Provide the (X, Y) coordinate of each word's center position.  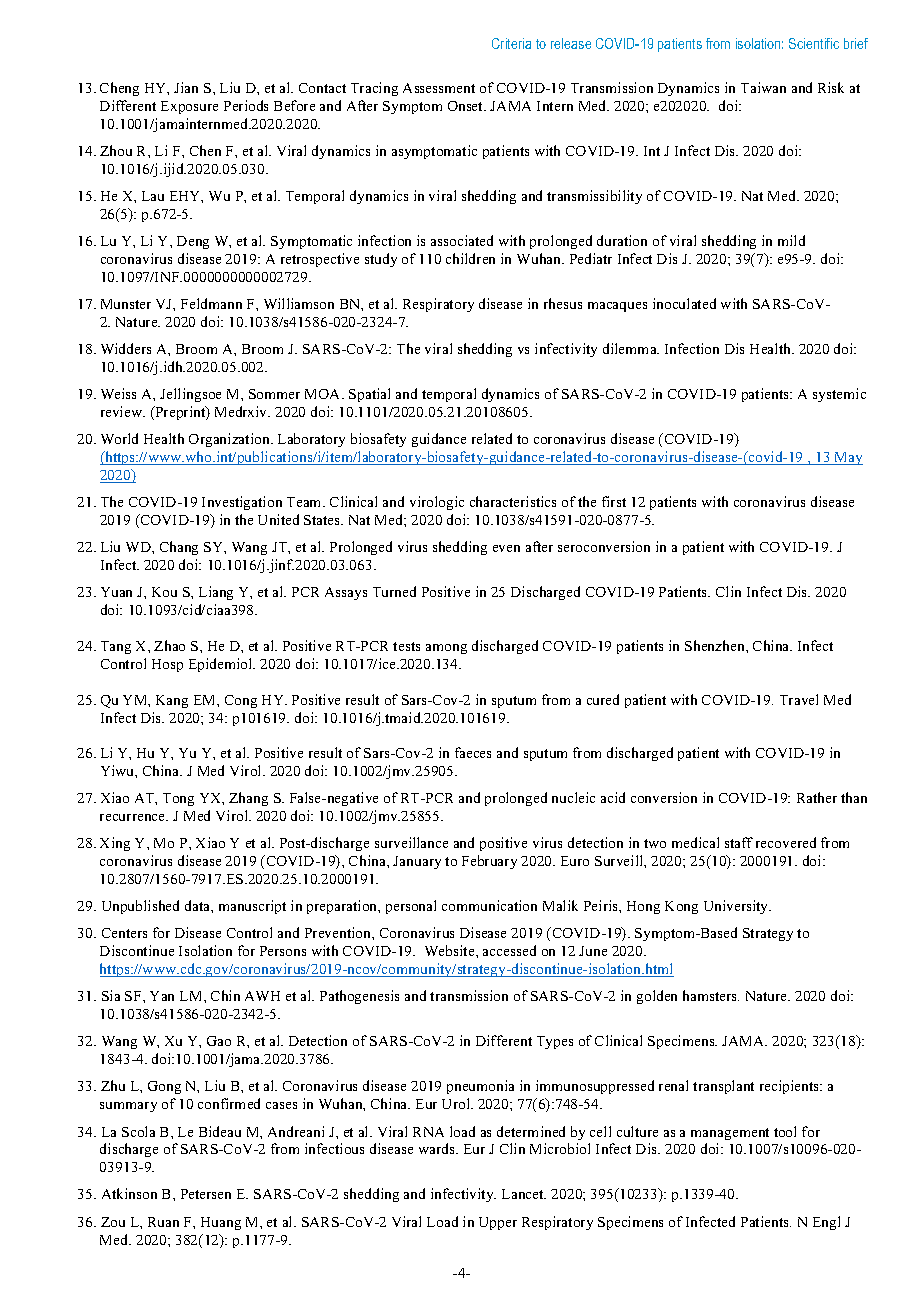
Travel (799, 699)
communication (489, 905)
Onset (467, 106)
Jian (186, 87)
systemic (839, 395)
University (737, 907)
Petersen (206, 1194)
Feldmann (211, 303)
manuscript (252, 907)
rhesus (563, 303)
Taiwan (763, 87)
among (446, 649)
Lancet (524, 1194)
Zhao (169, 645)
